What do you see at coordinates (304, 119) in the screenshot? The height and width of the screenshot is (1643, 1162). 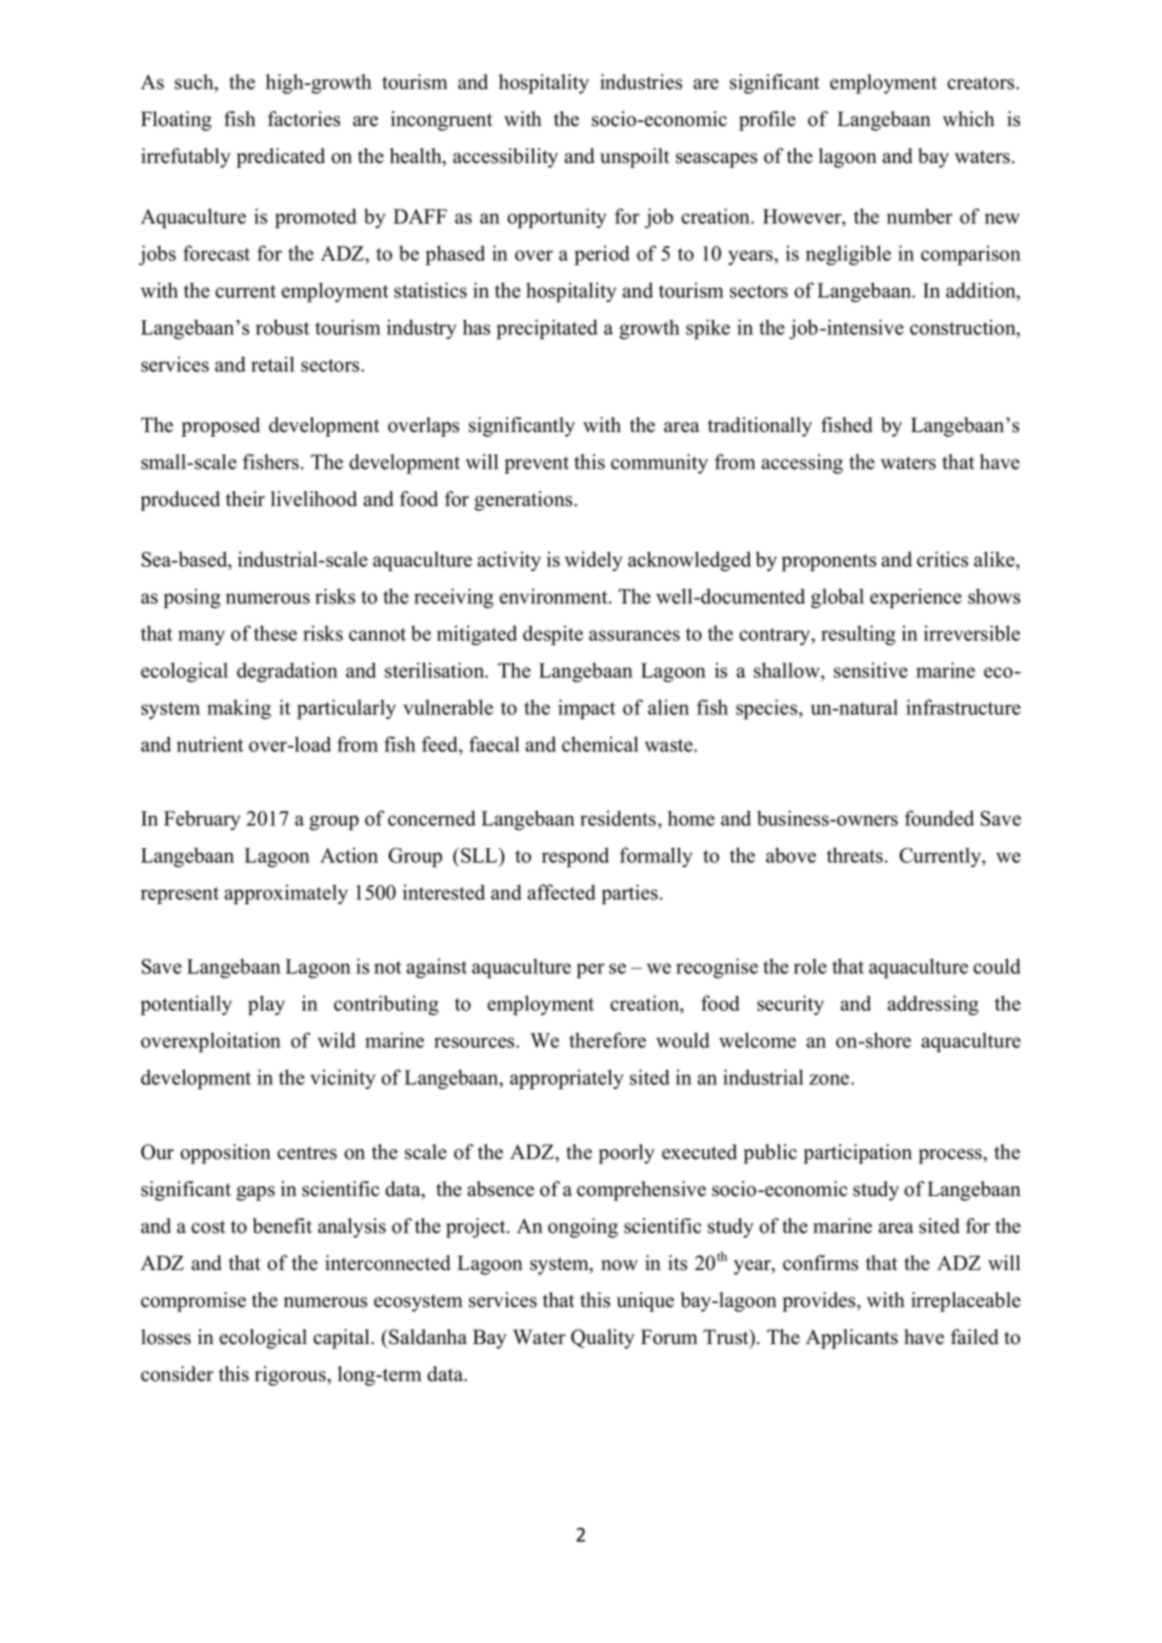 I see `factories` at bounding box center [304, 119].
